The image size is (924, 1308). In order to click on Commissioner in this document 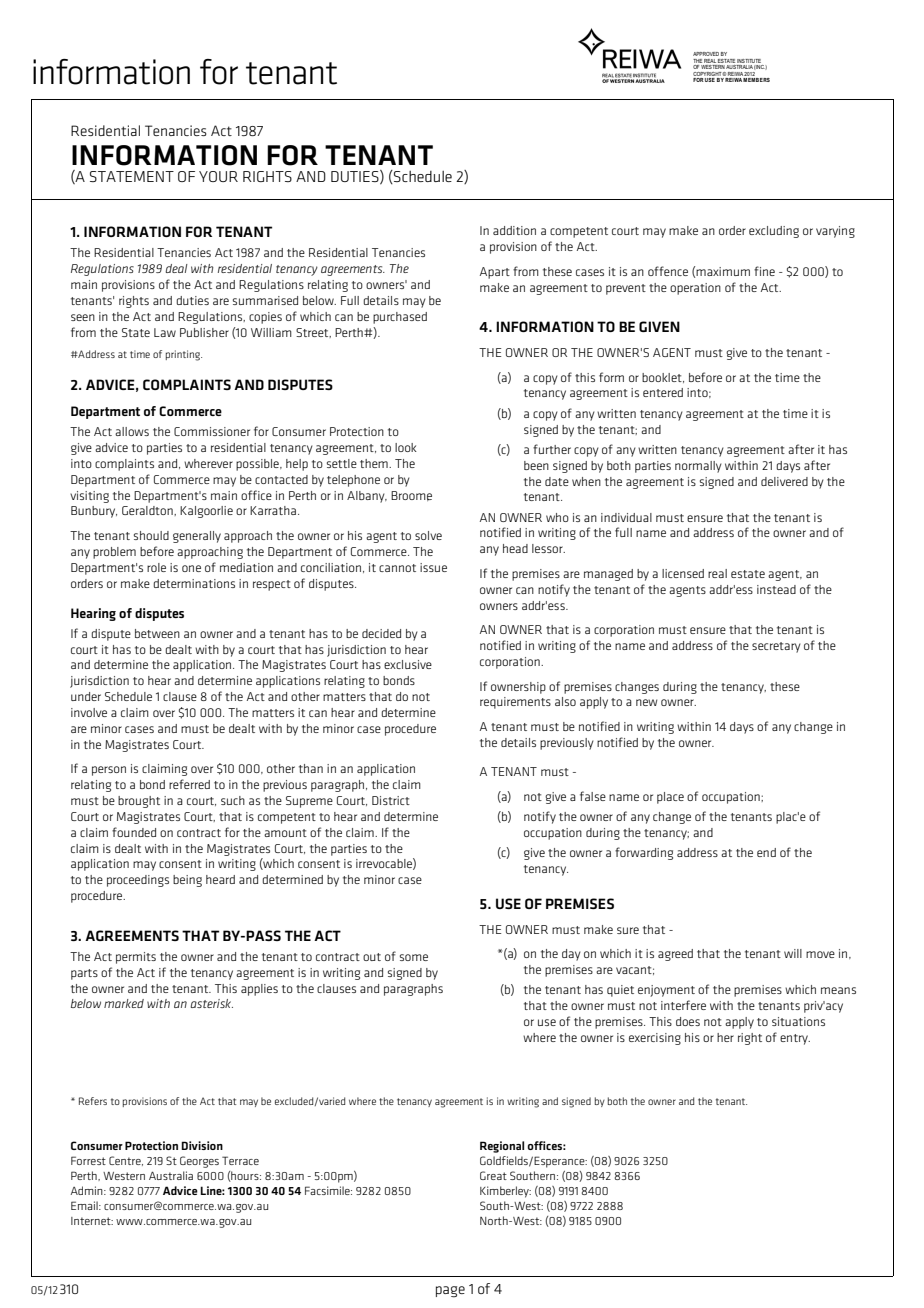, I will do `click(212, 431)`.
